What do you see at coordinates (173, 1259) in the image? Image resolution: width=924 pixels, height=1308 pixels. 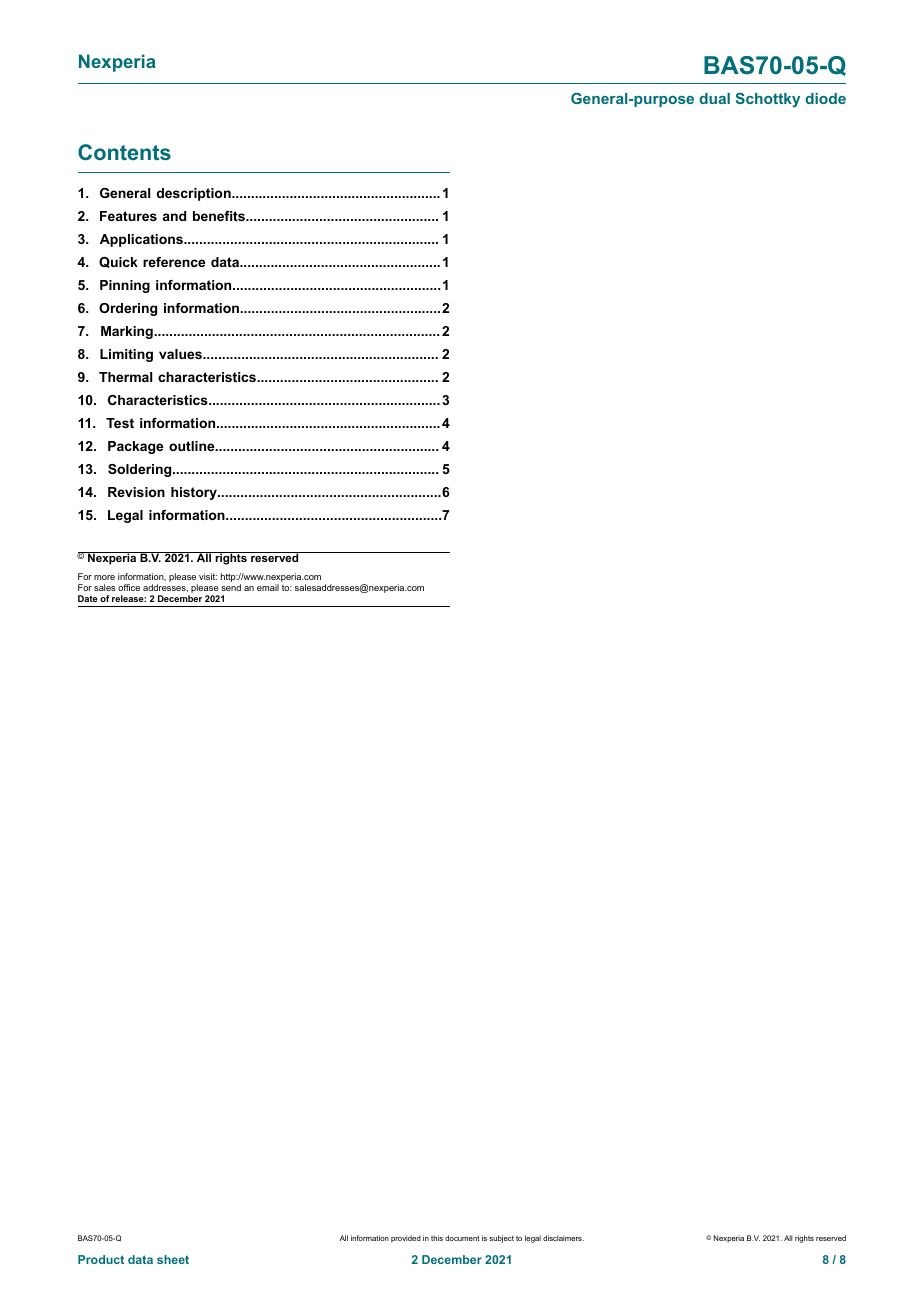 I see `sheet` at bounding box center [173, 1259].
